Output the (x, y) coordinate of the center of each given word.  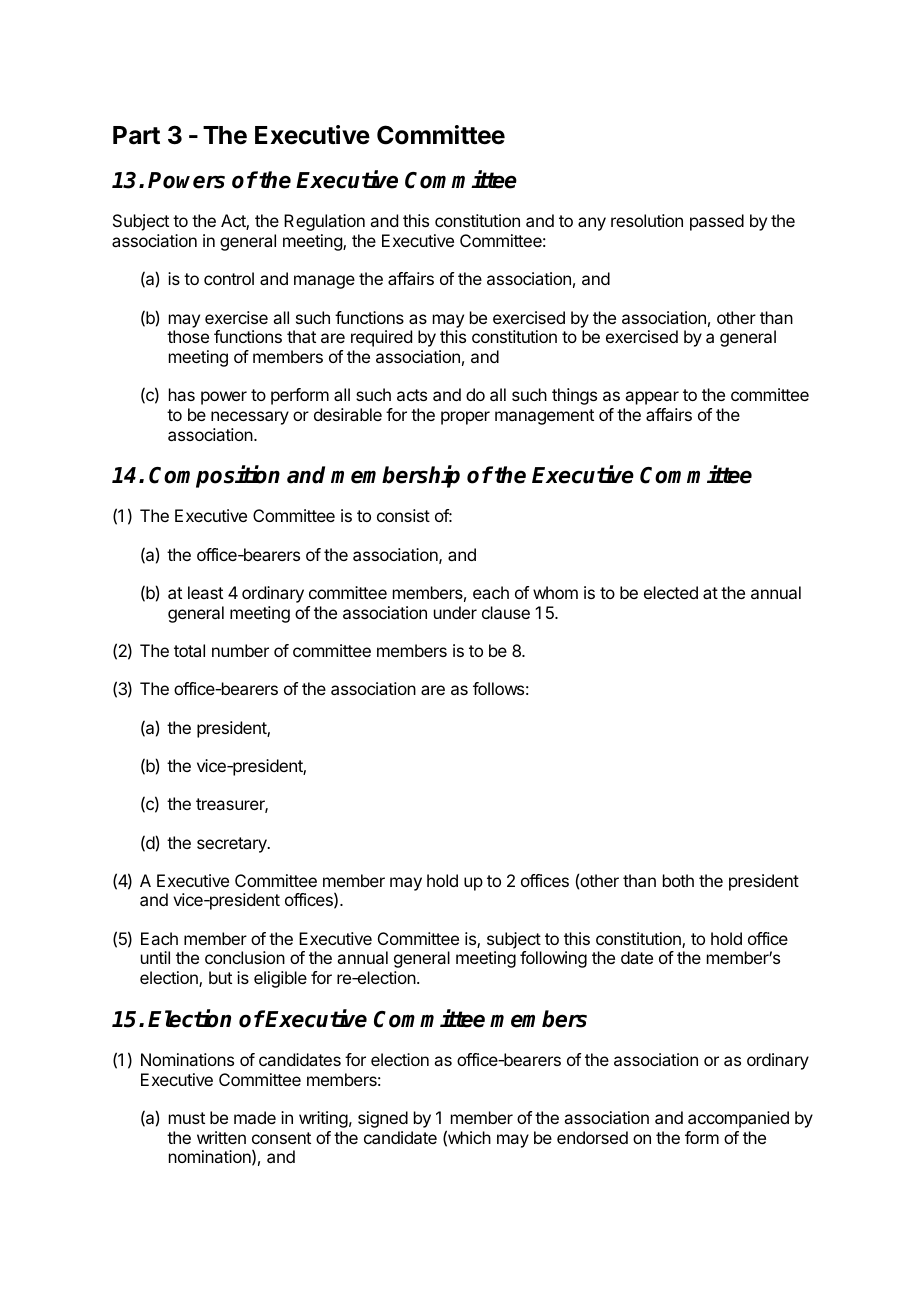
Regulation (324, 222)
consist (403, 515)
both (678, 880)
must (187, 1118)
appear (652, 398)
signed (383, 1119)
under (455, 612)
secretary (233, 845)
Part (136, 135)
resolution (647, 220)
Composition (214, 476)
